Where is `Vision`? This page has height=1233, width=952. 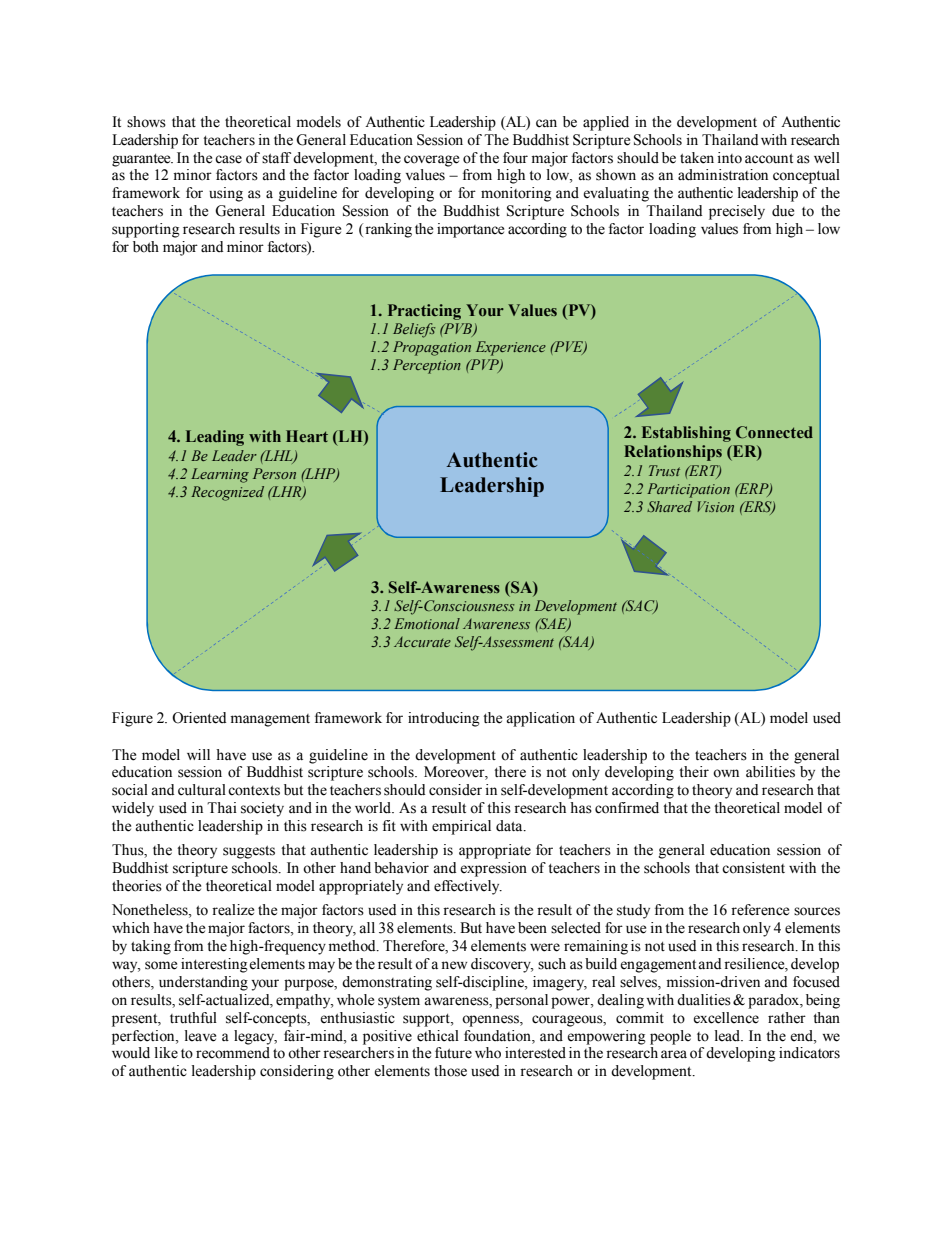
Vision is located at coordinates (715, 506).
